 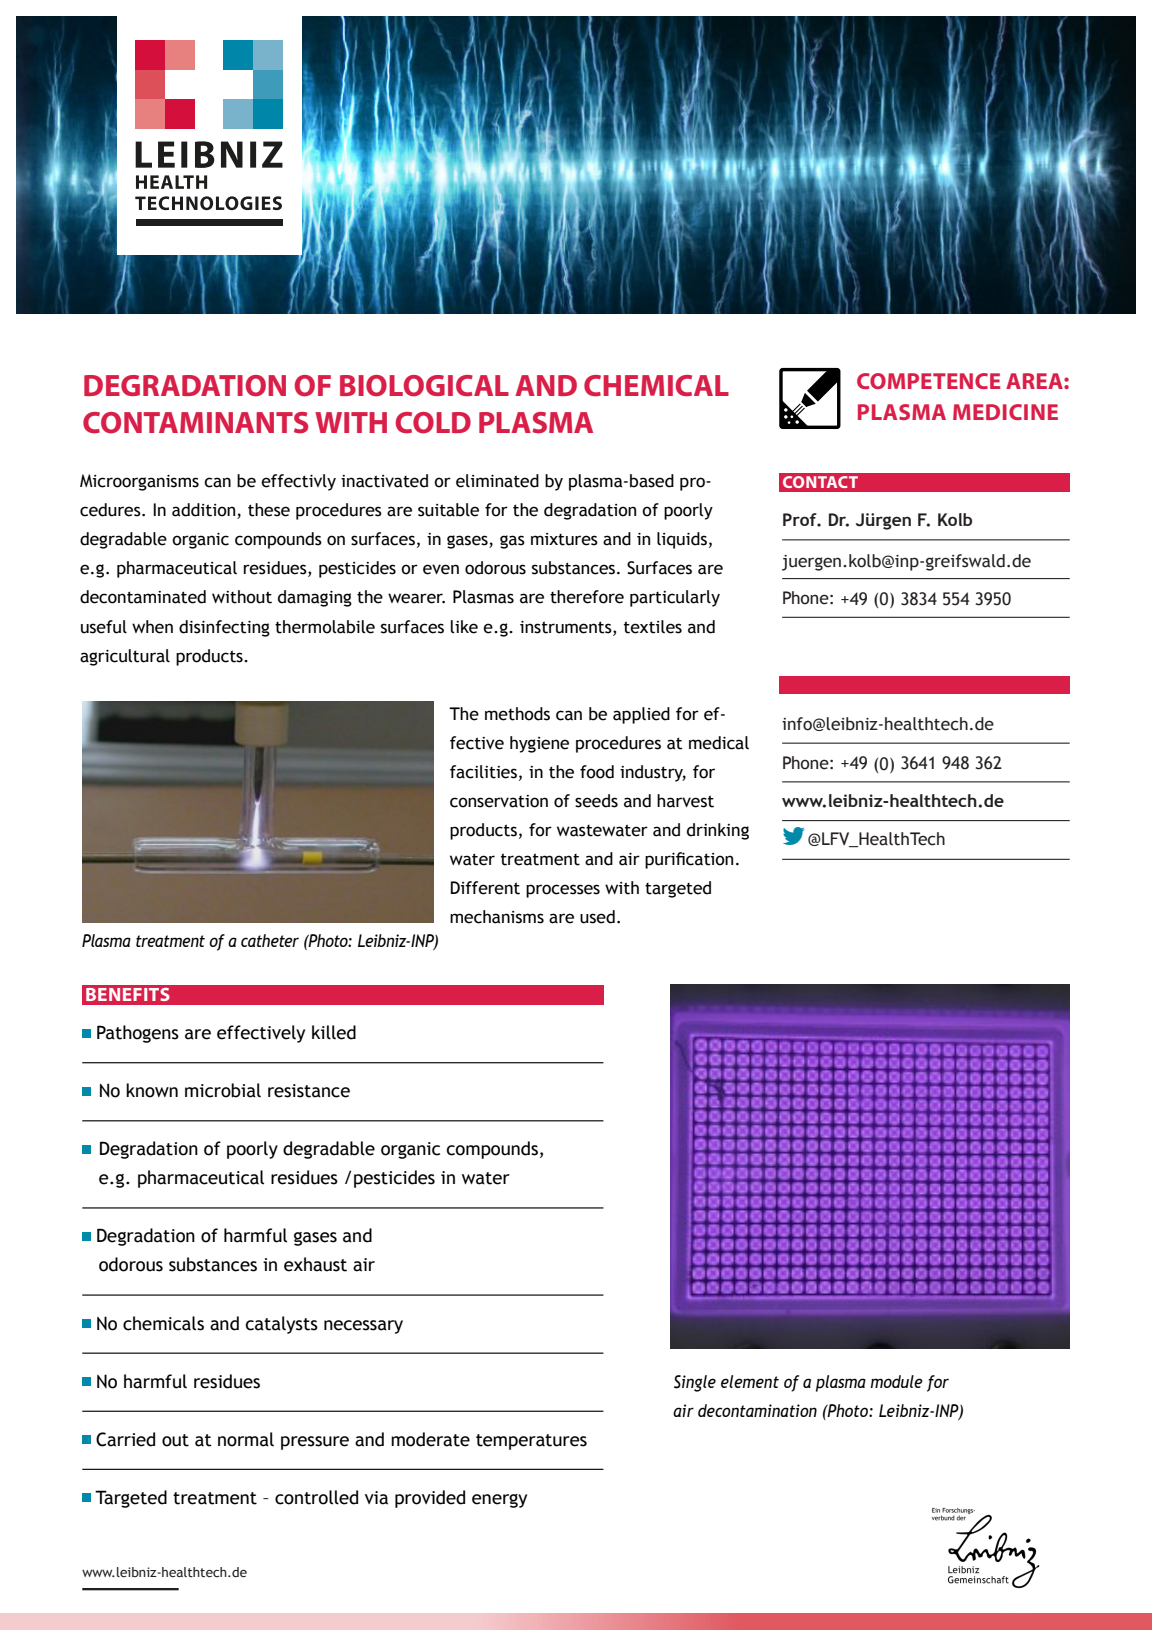 I want to click on used, so click(x=597, y=917).
